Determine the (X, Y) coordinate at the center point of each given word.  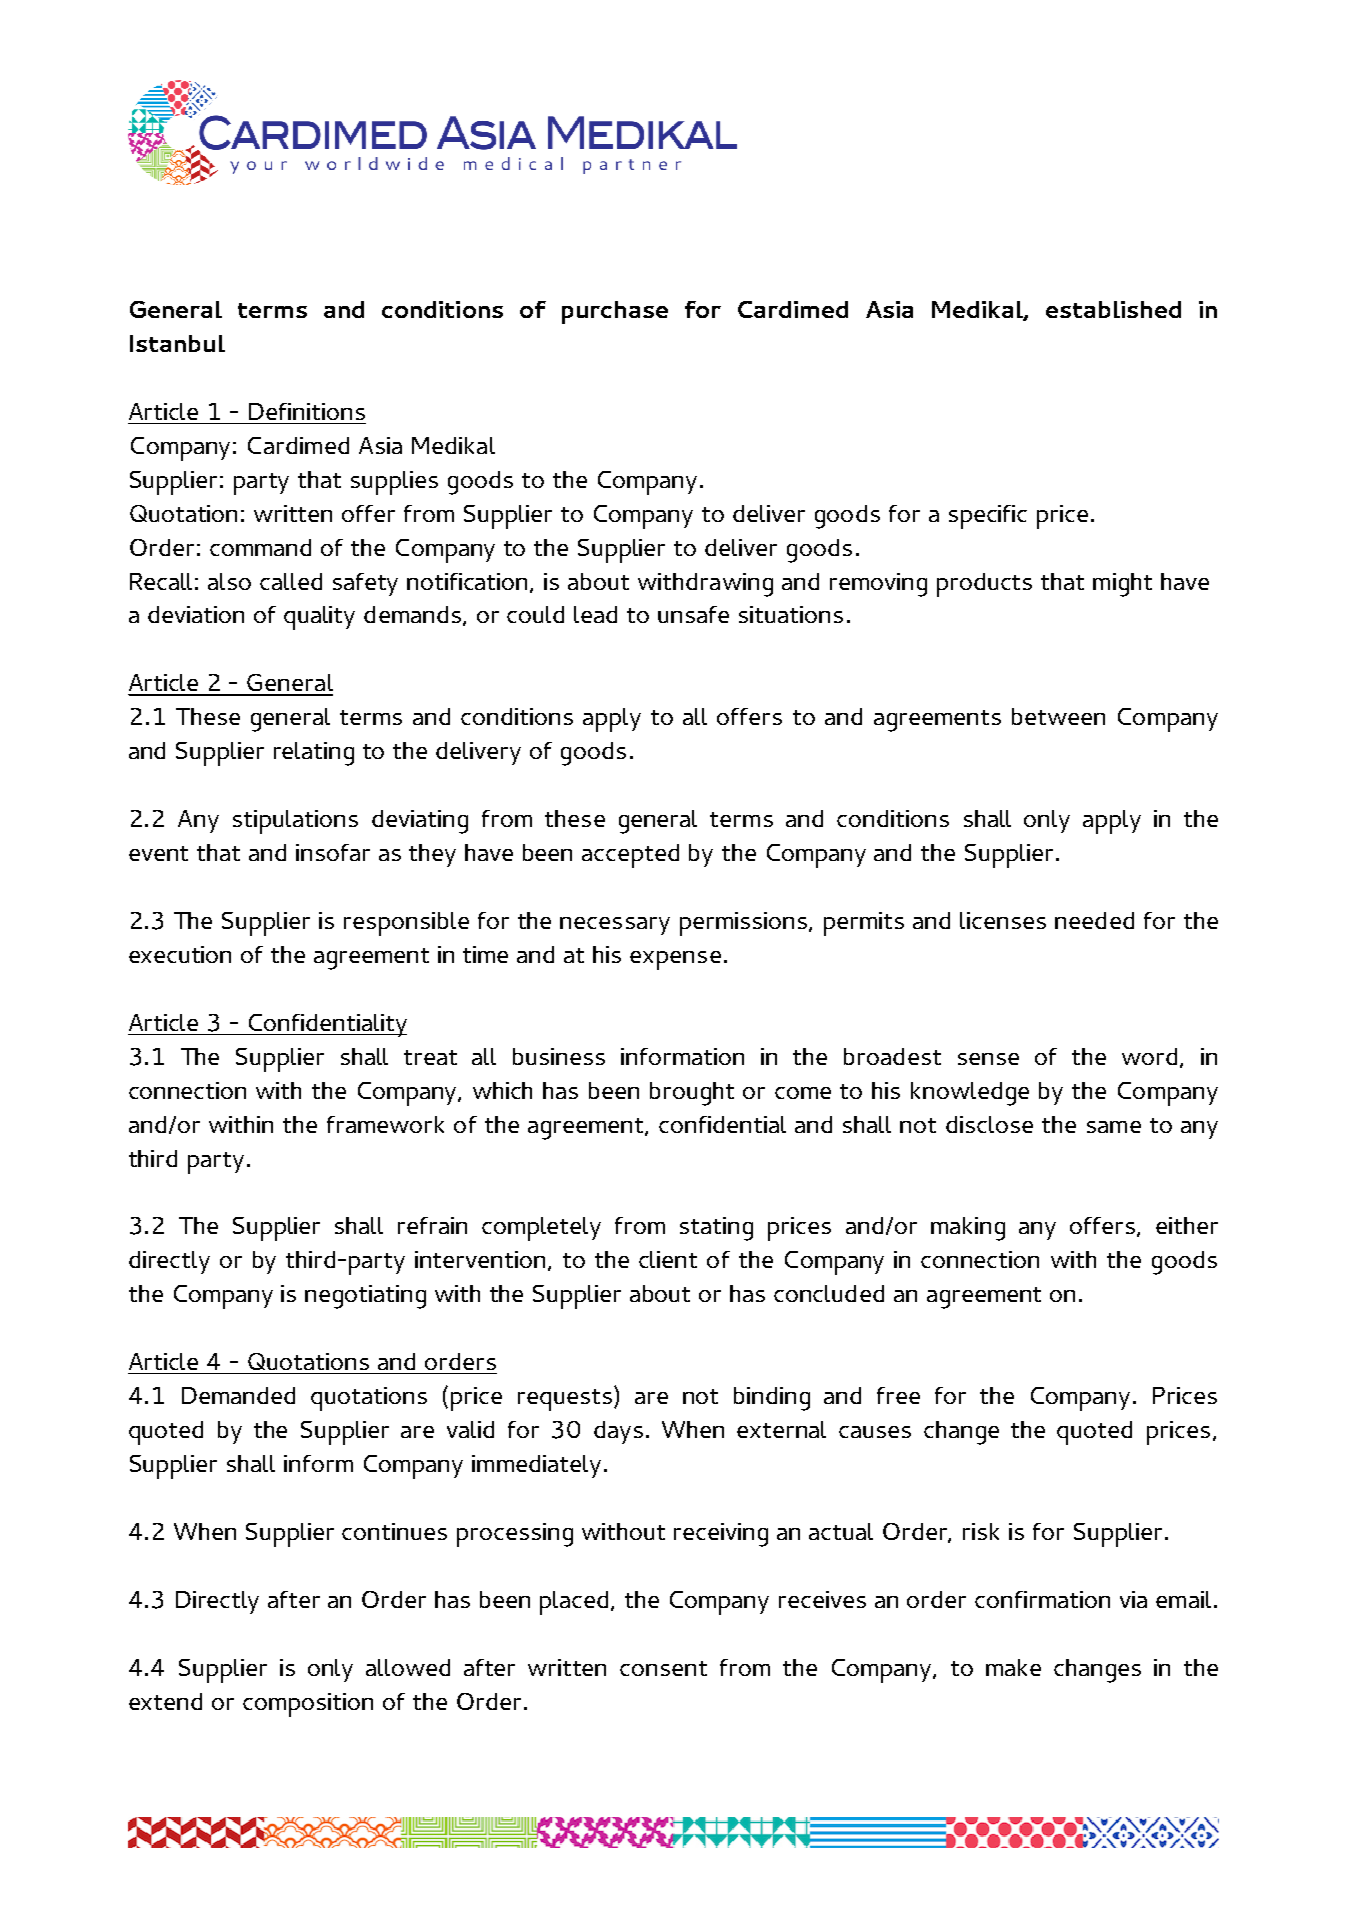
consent (663, 1668)
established (1113, 309)
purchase (615, 312)
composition (308, 1705)
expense (675, 960)
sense (988, 1059)
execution (180, 954)
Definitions (307, 411)
